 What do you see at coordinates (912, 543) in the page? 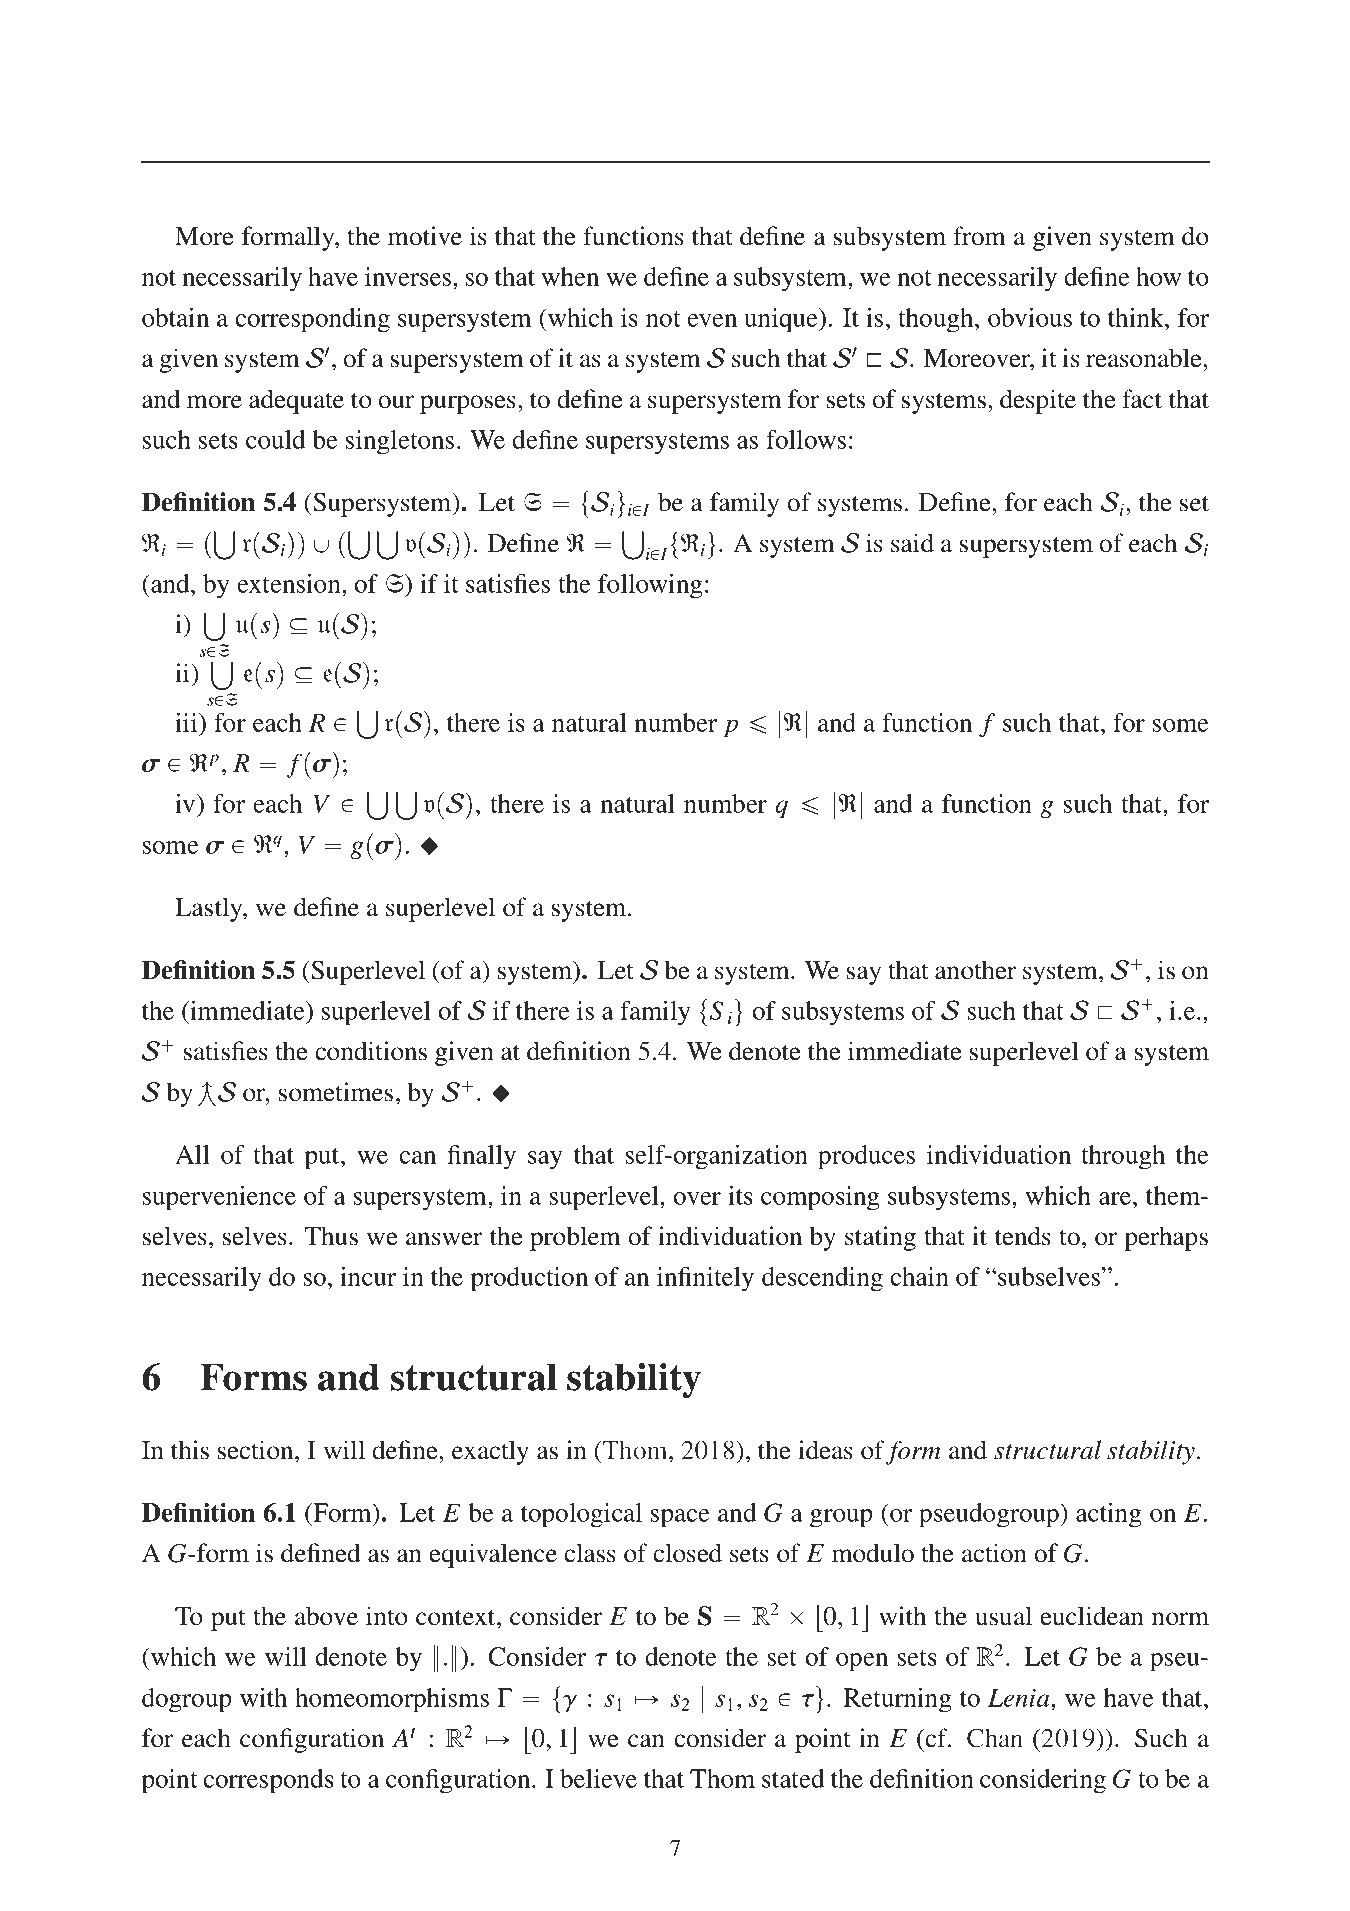
I see `said` at bounding box center [912, 543].
